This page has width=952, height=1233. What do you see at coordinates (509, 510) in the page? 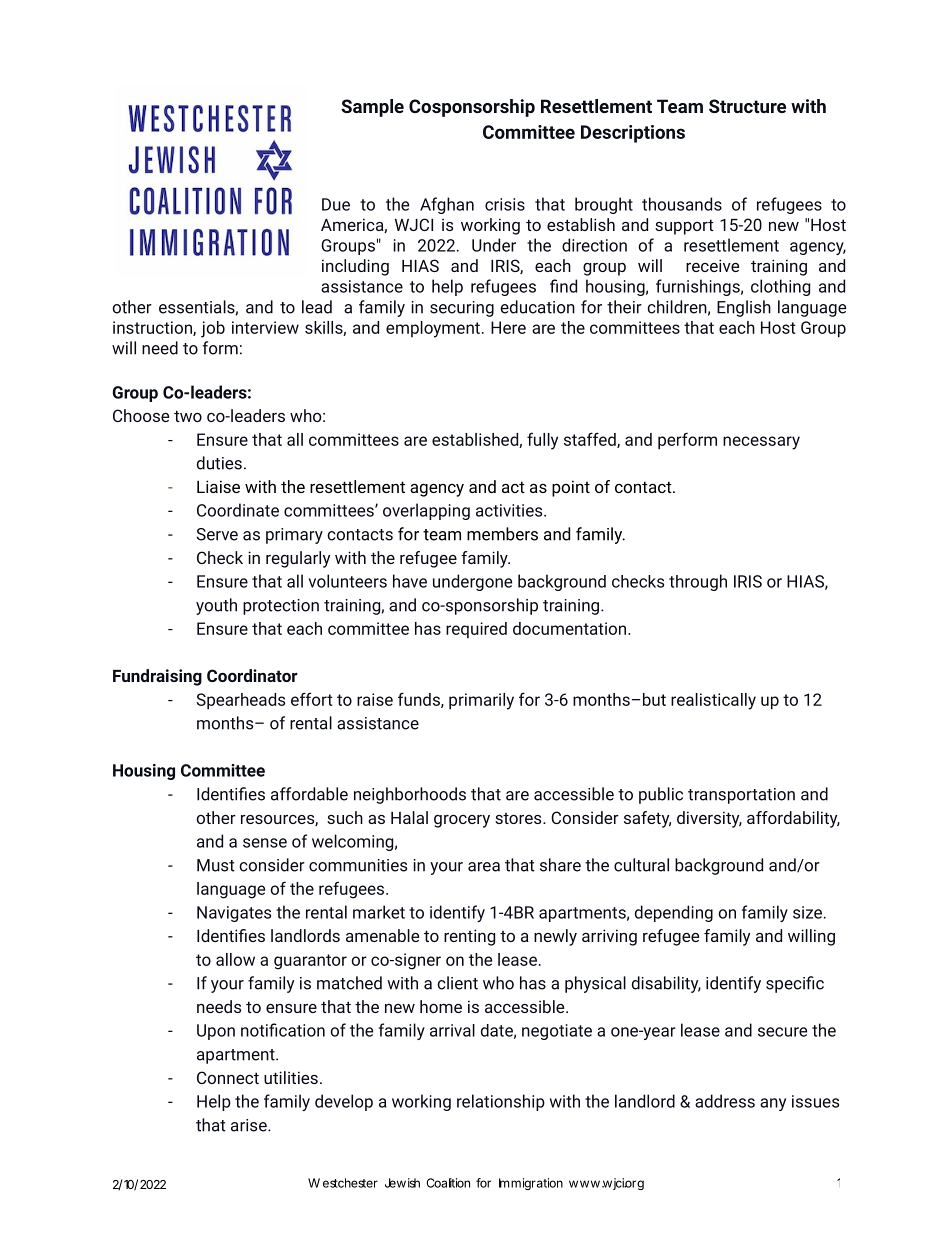
I see `activities` at bounding box center [509, 510].
